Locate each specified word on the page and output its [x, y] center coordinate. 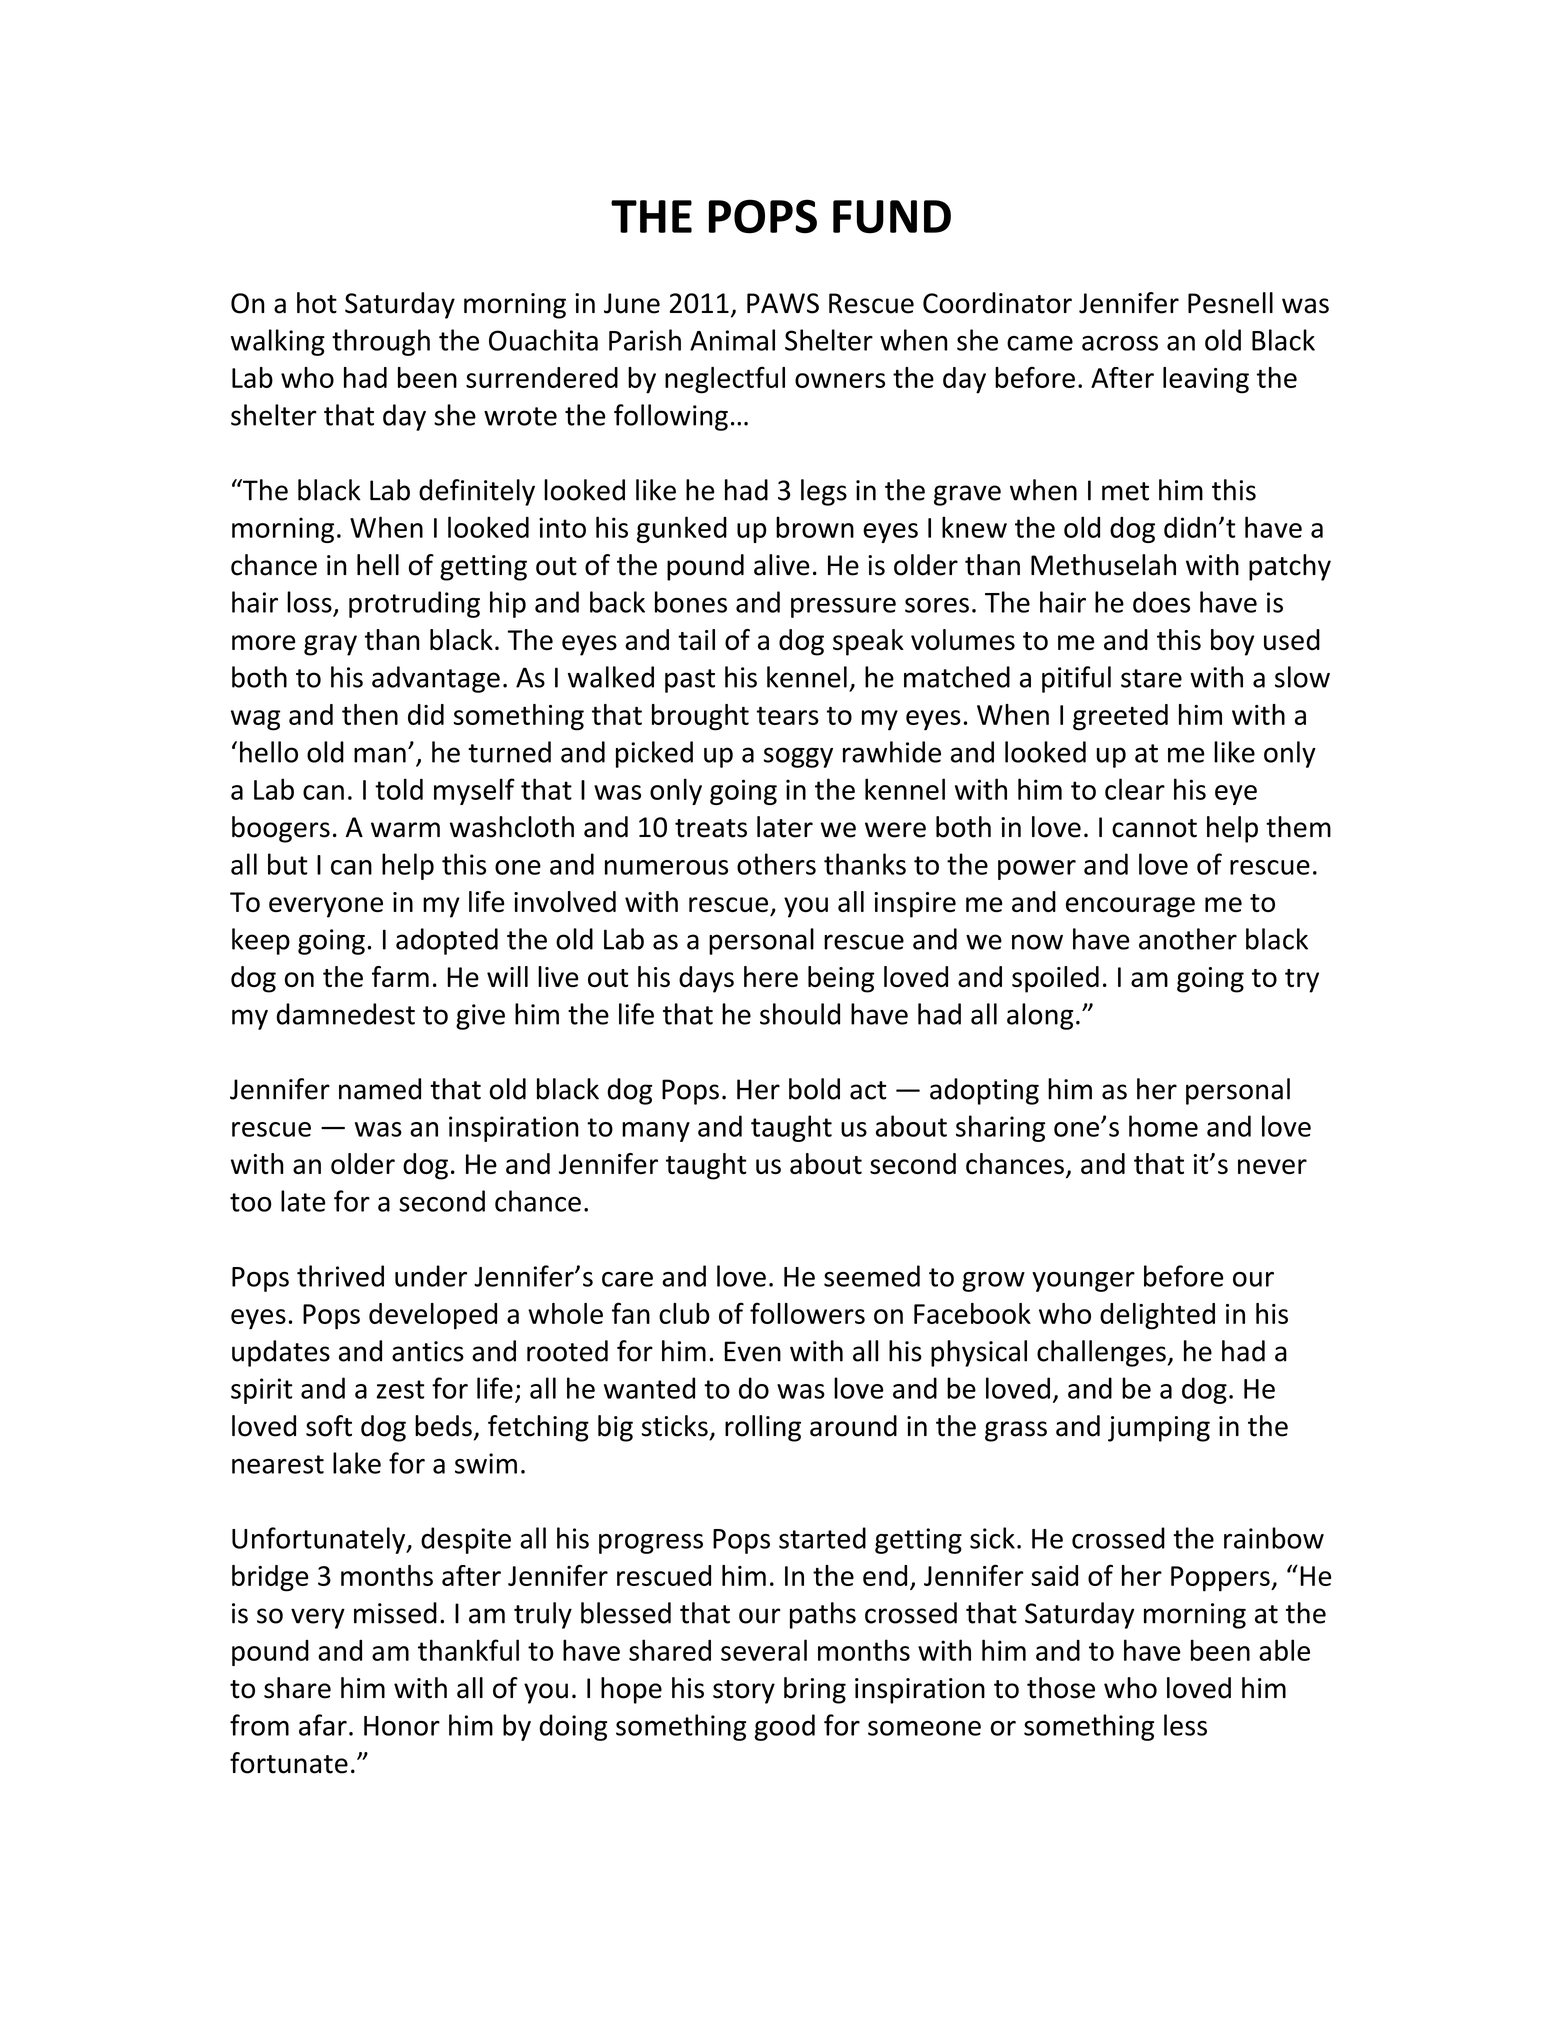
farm [400, 976]
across [1120, 343]
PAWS [783, 303]
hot [317, 303]
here [771, 976]
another [1188, 939]
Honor [402, 1726]
